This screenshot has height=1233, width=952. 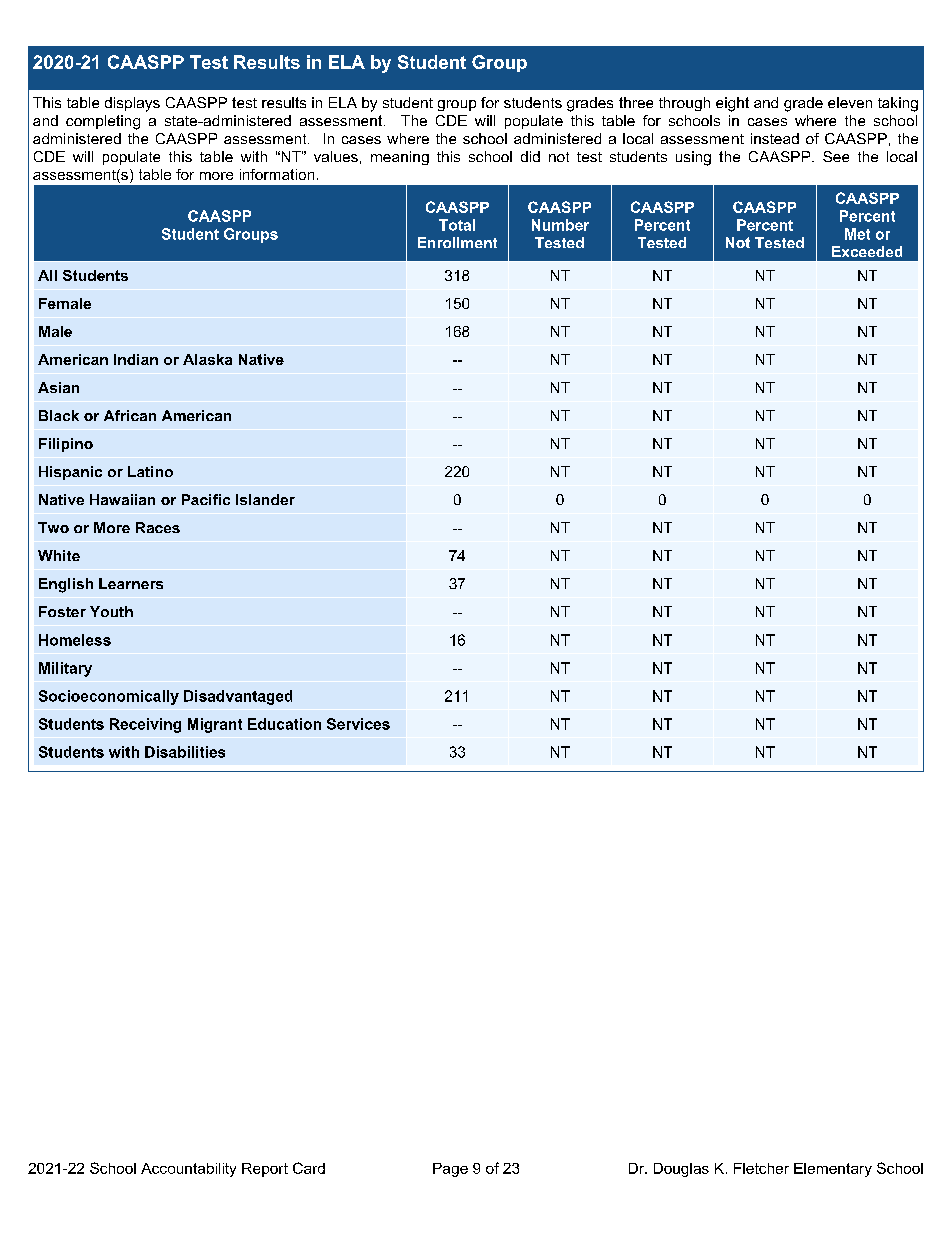 What do you see at coordinates (188, 1170) in the screenshot?
I see `Accountability` at bounding box center [188, 1170].
